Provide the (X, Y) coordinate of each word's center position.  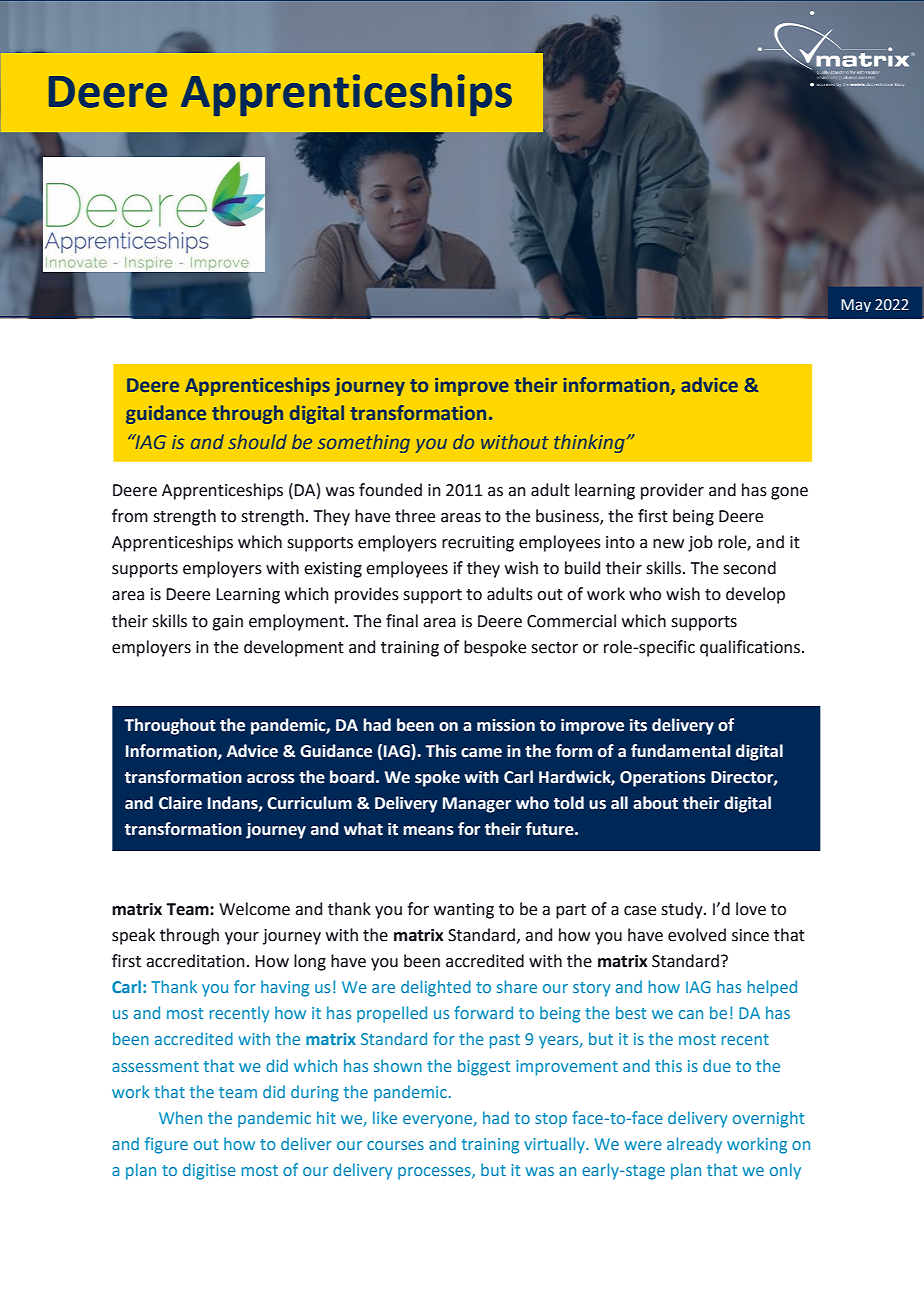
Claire (180, 803)
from (130, 516)
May (856, 305)
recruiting (478, 544)
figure (166, 1145)
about (655, 803)
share (517, 986)
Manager (477, 805)
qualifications (750, 648)
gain (227, 623)
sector (554, 648)
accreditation (195, 961)
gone (789, 493)
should (257, 441)
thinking (589, 443)
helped (772, 988)
